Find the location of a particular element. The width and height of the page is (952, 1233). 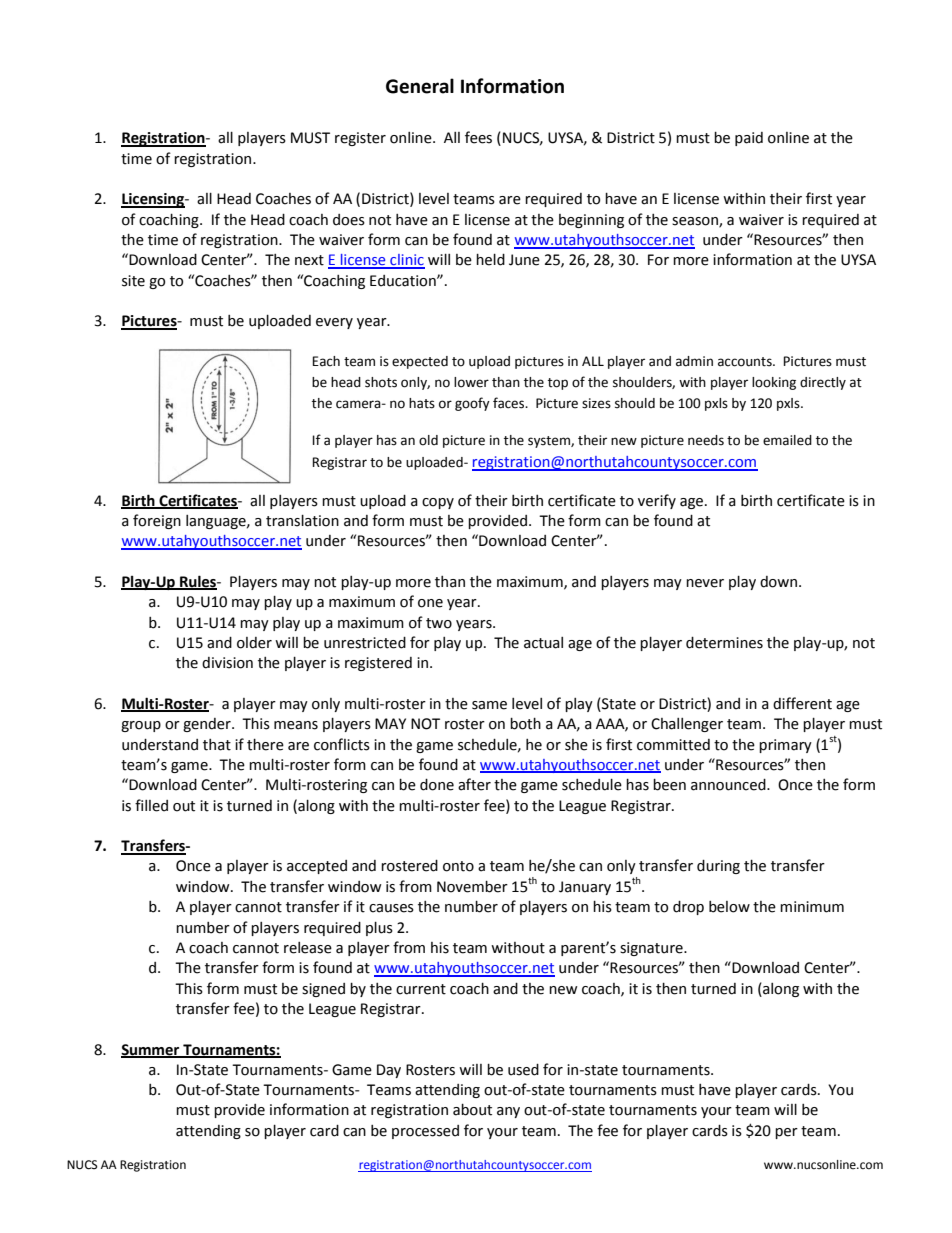

that is located at coordinates (217, 745).
